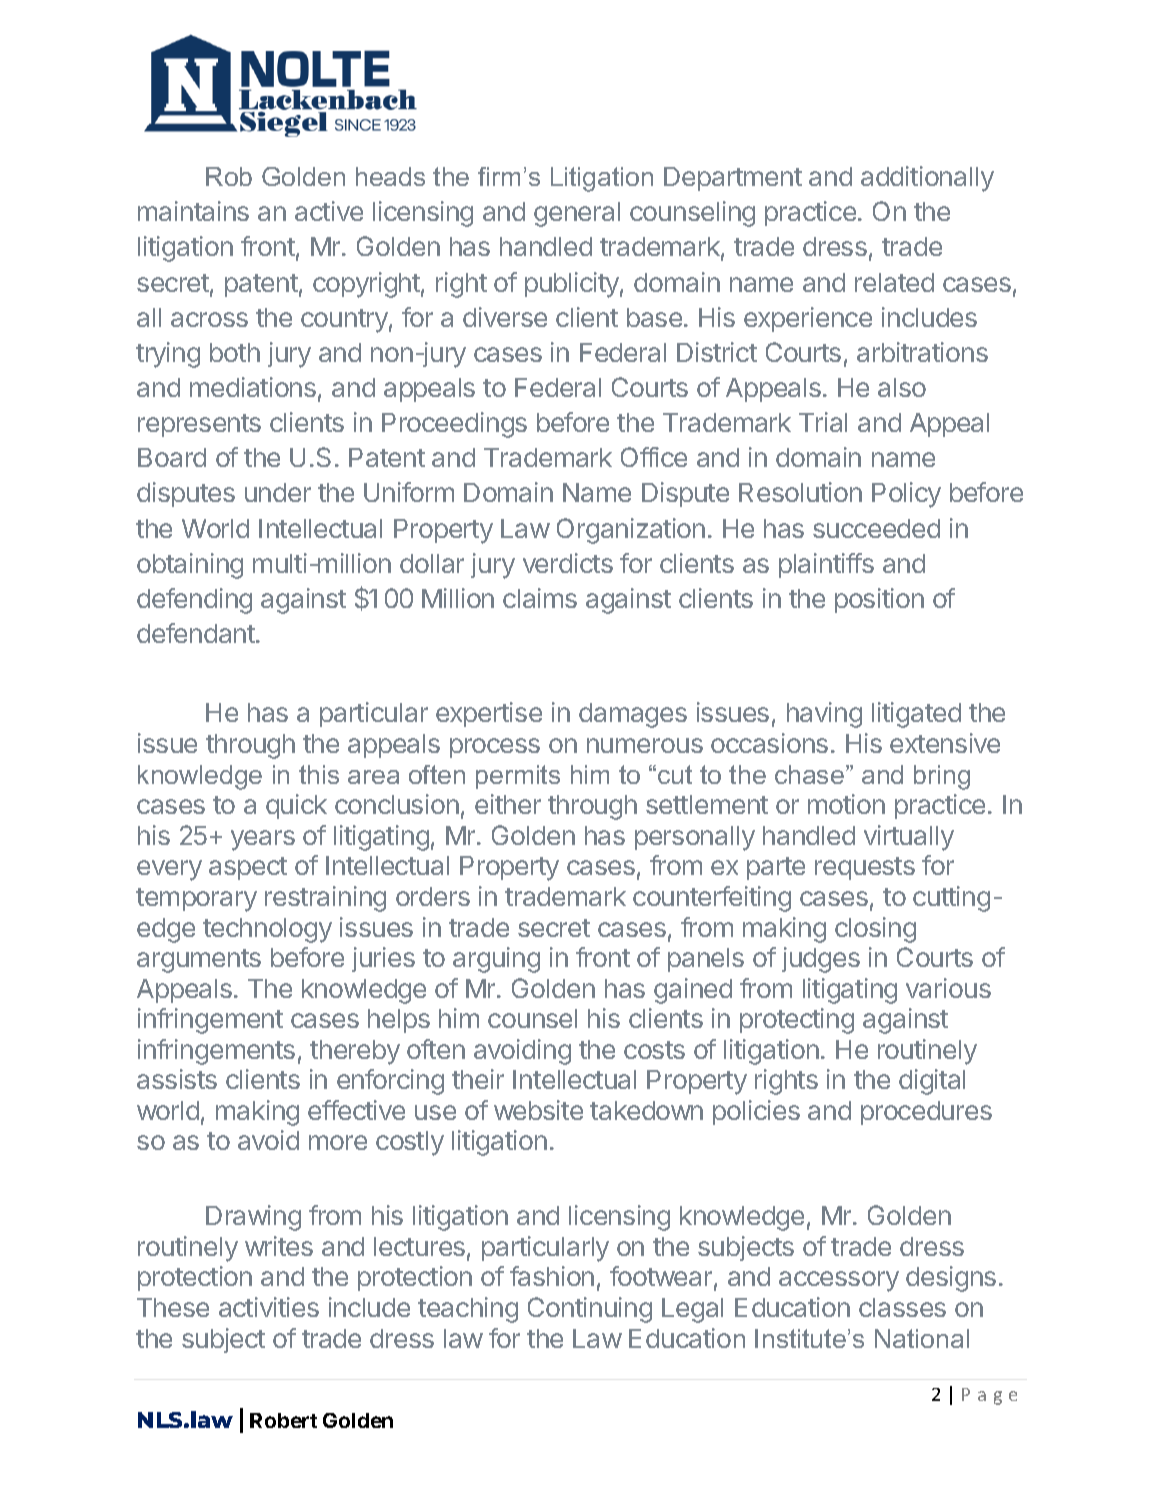 This screenshot has width=1161, height=1503. I want to click on website, so click(538, 1110).
